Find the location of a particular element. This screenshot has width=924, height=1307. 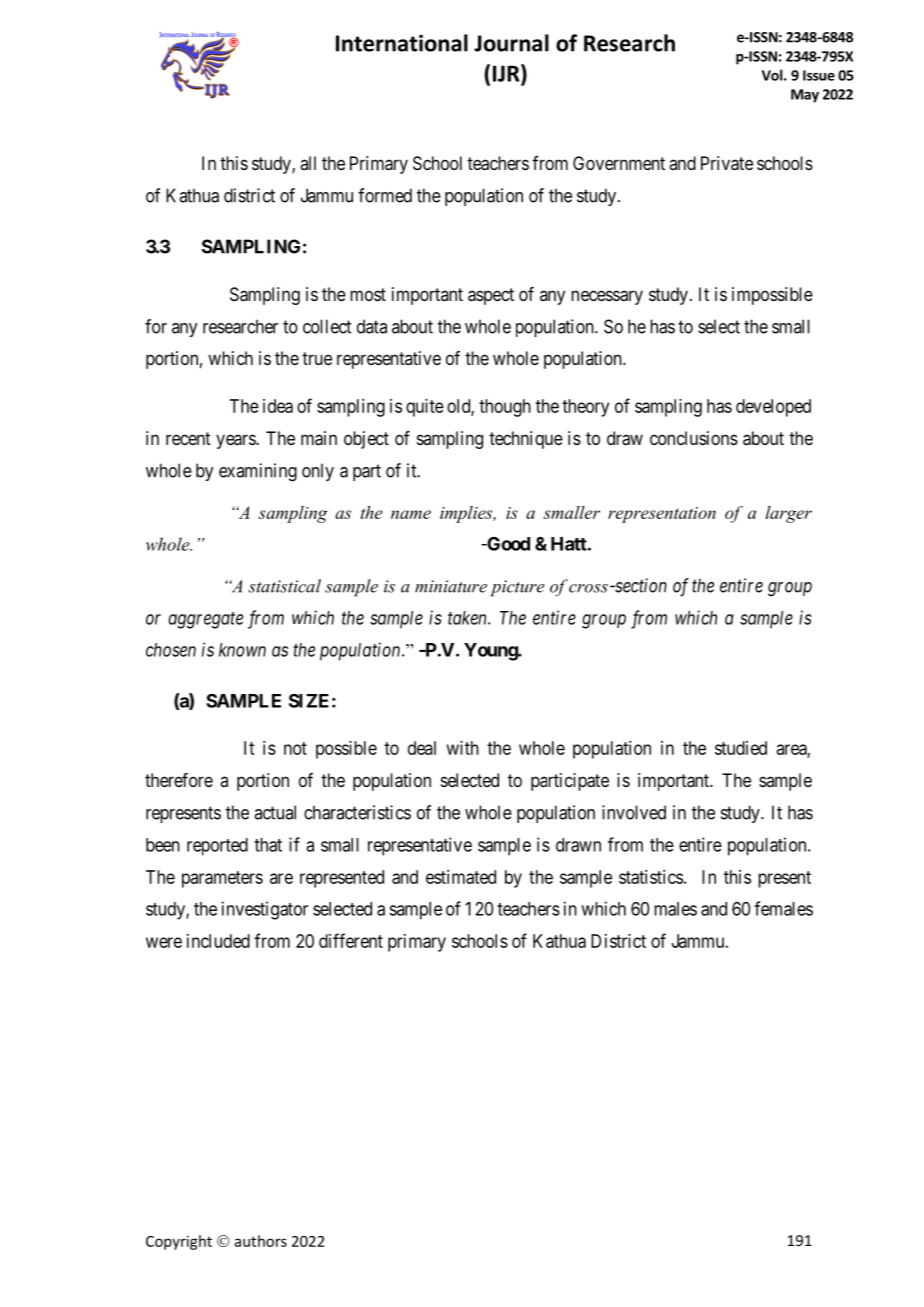

included is located at coordinates (218, 941).
